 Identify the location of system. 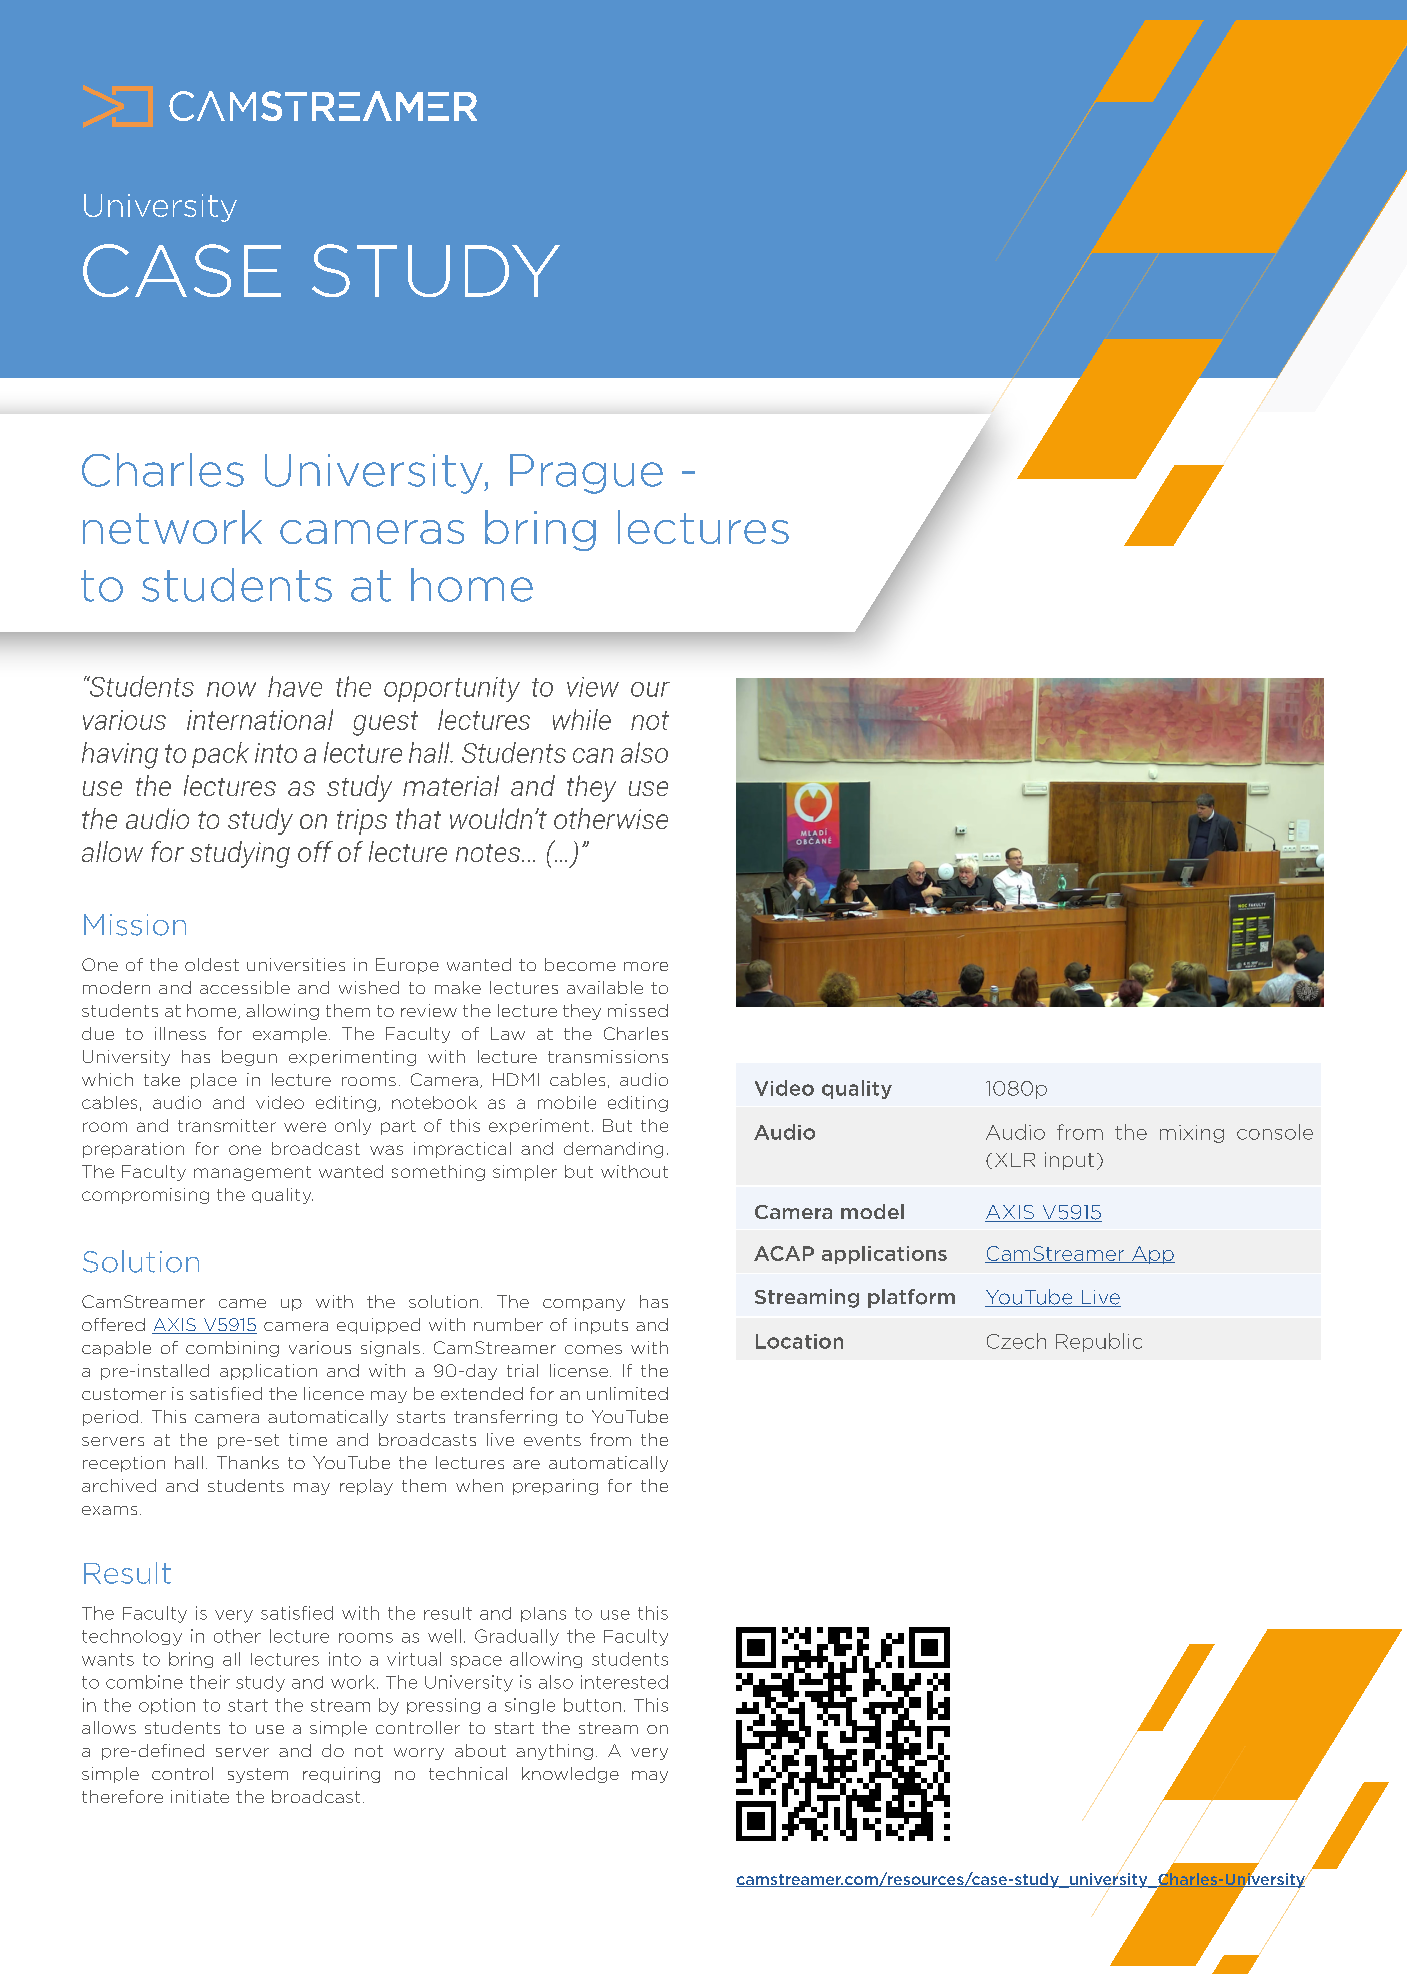
(258, 1775).
